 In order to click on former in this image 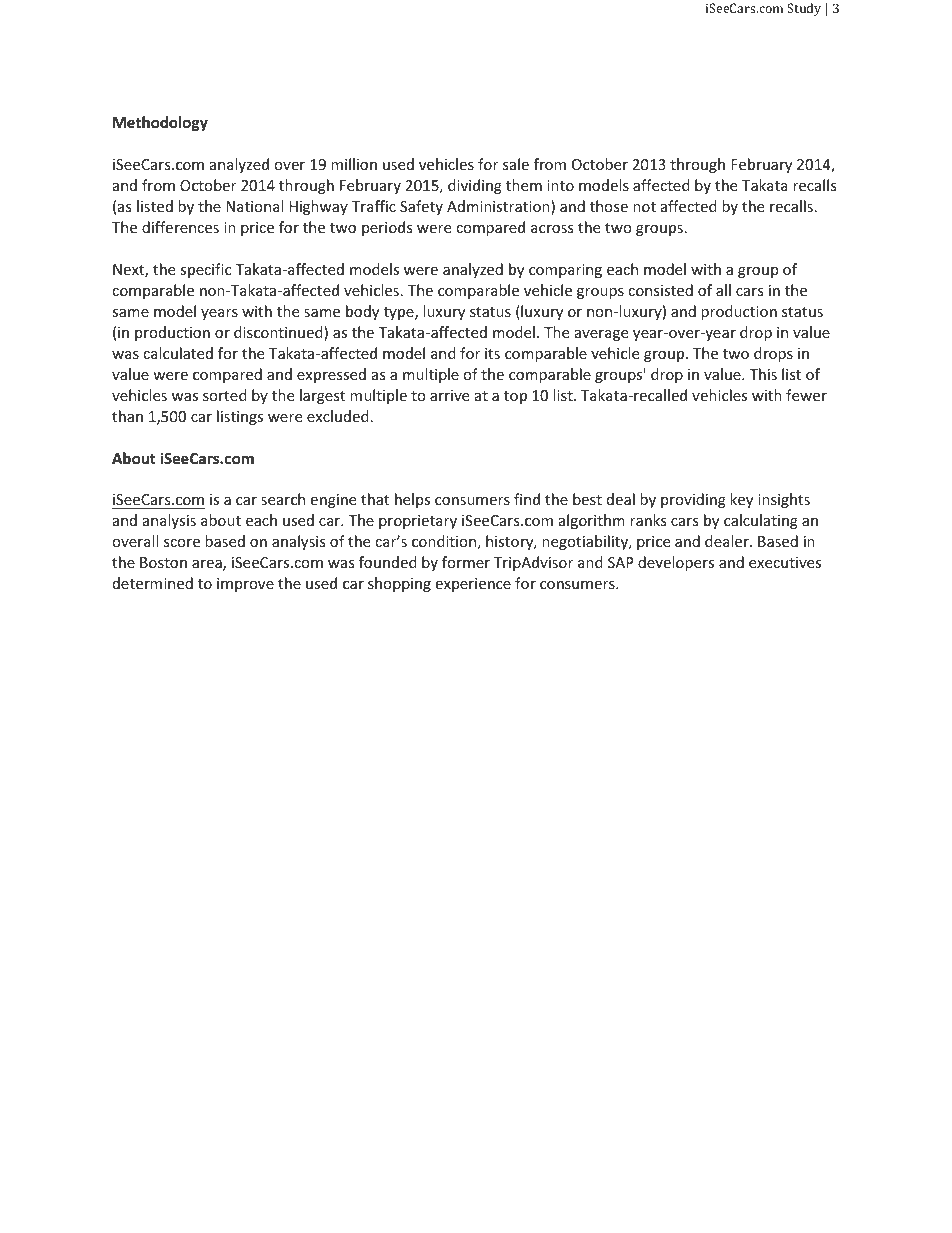, I will do `click(466, 562)`.
